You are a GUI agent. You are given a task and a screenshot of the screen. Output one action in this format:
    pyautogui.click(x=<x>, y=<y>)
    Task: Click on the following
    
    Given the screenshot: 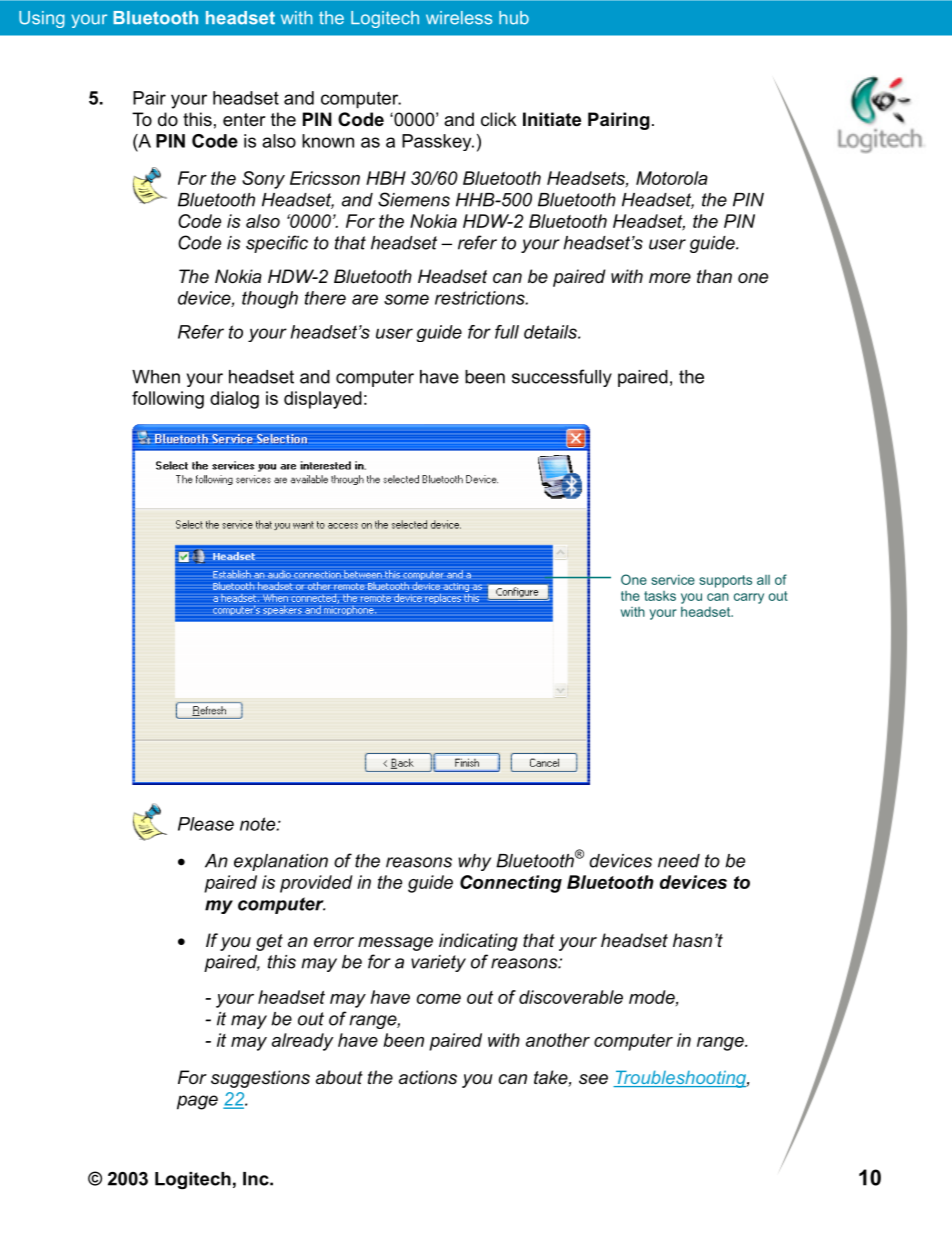 What is the action you would take?
    pyautogui.click(x=168, y=400)
